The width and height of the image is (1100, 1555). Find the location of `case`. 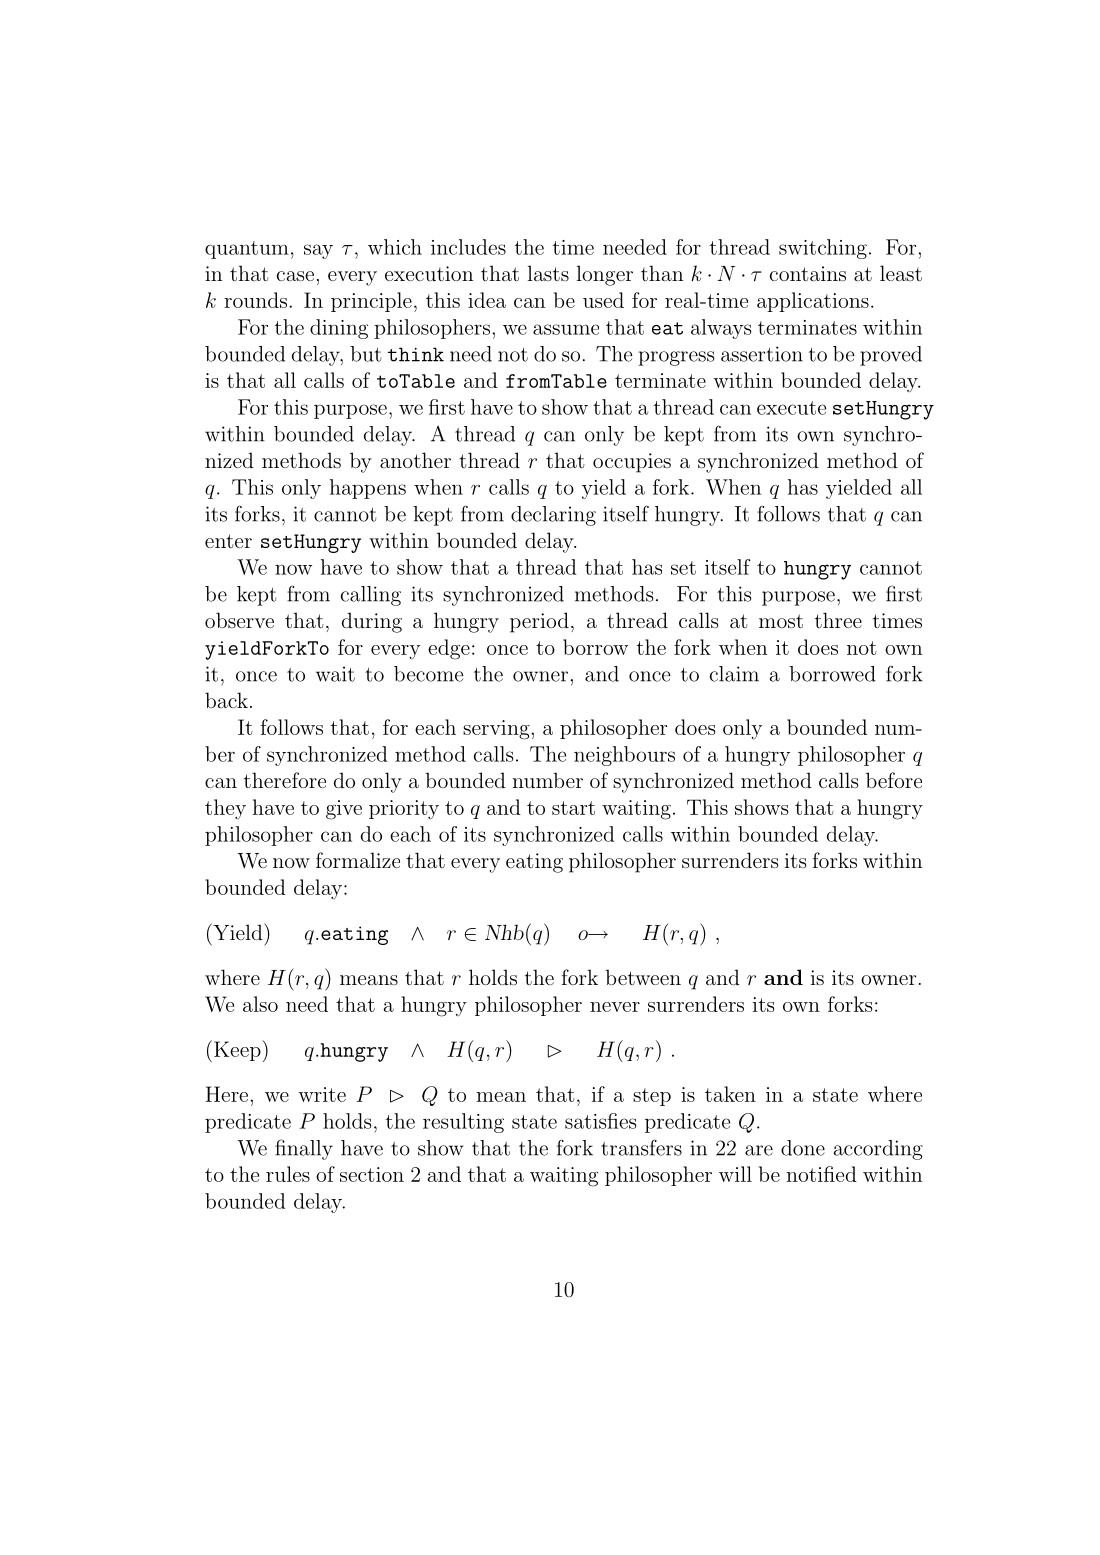

case is located at coordinates (295, 276).
